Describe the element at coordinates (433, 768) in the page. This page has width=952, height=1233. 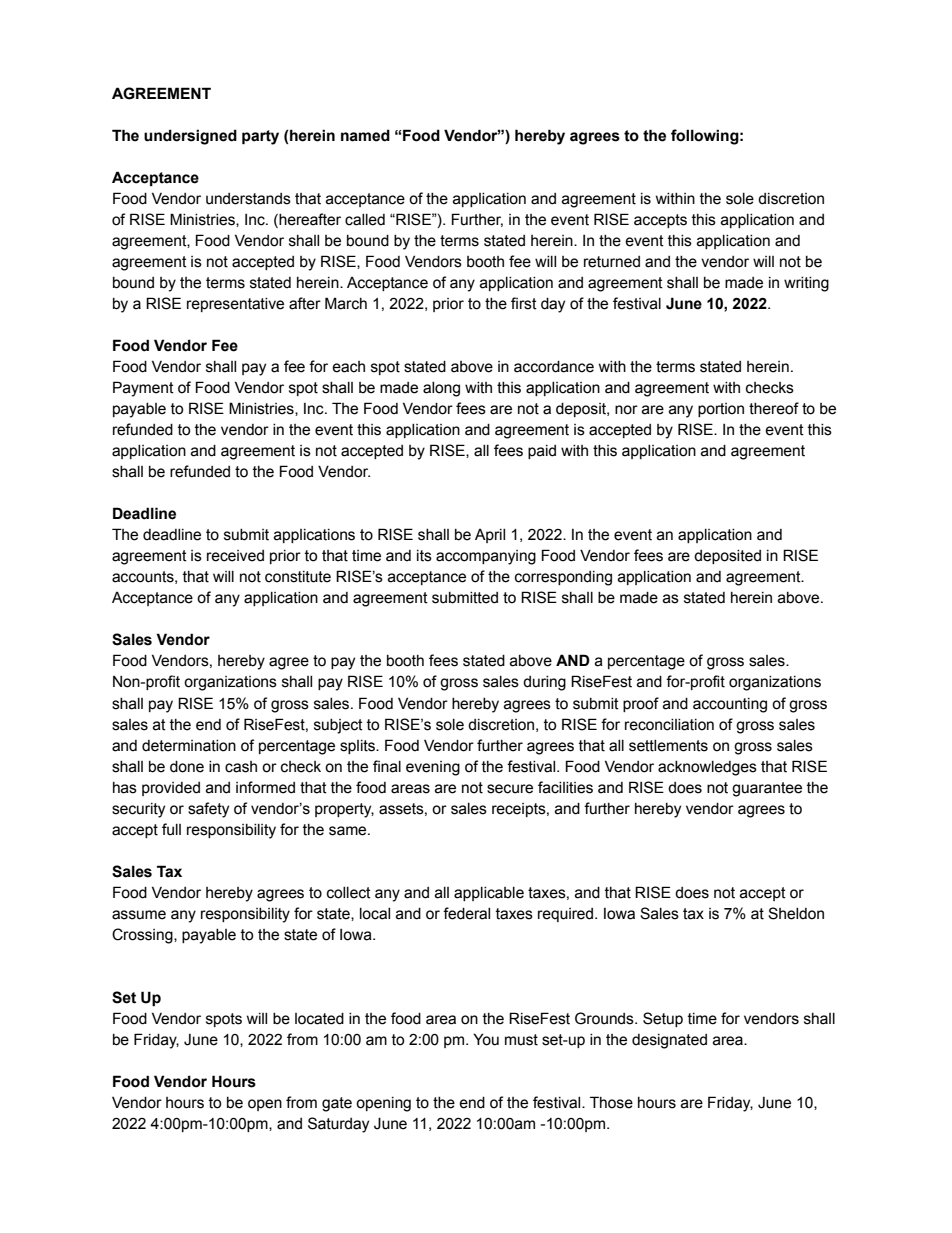
I see `evening` at that location.
